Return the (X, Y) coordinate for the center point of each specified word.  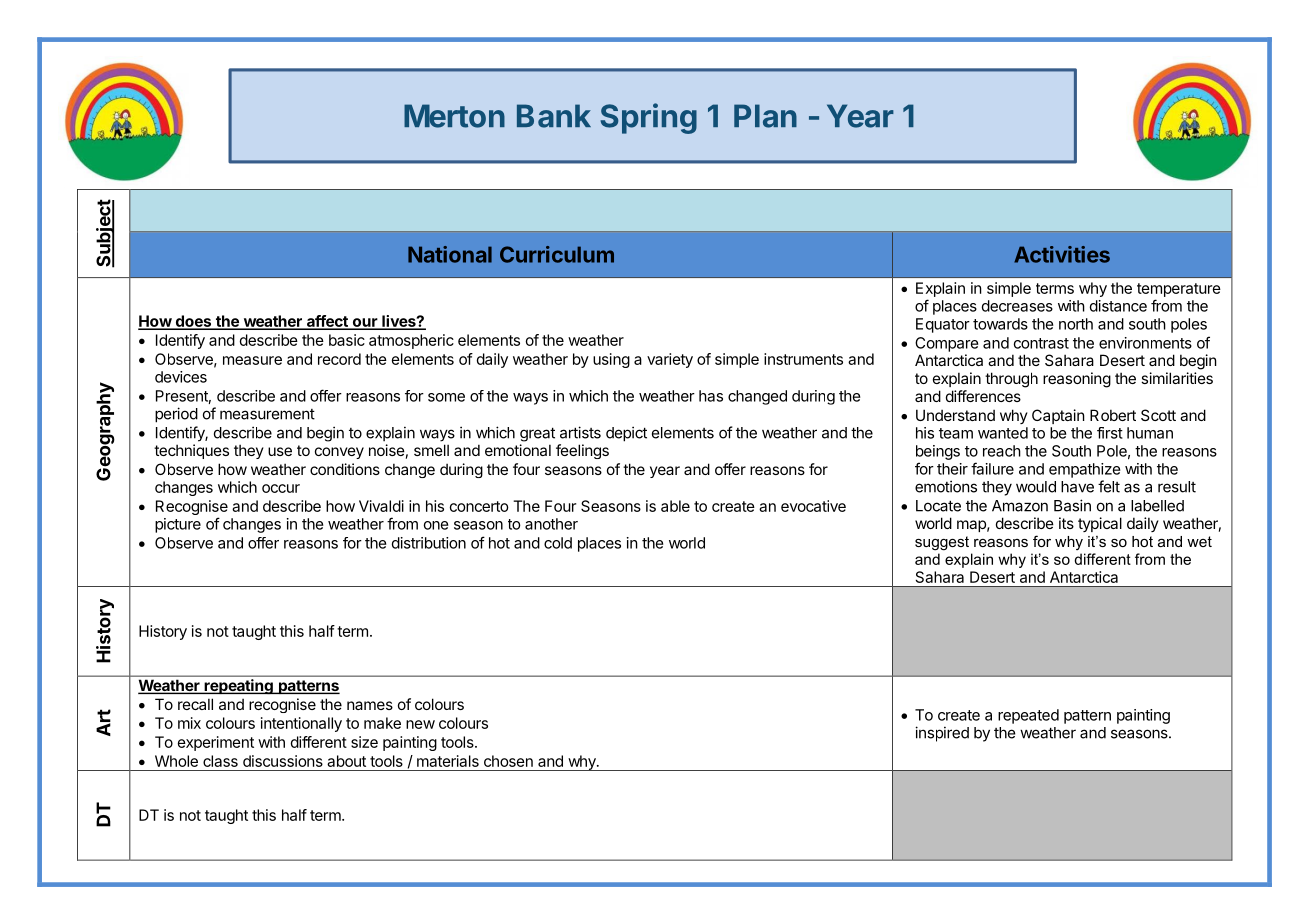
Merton (454, 116)
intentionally (301, 724)
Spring (649, 118)
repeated (1028, 716)
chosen (508, 761)
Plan (765, 116)
